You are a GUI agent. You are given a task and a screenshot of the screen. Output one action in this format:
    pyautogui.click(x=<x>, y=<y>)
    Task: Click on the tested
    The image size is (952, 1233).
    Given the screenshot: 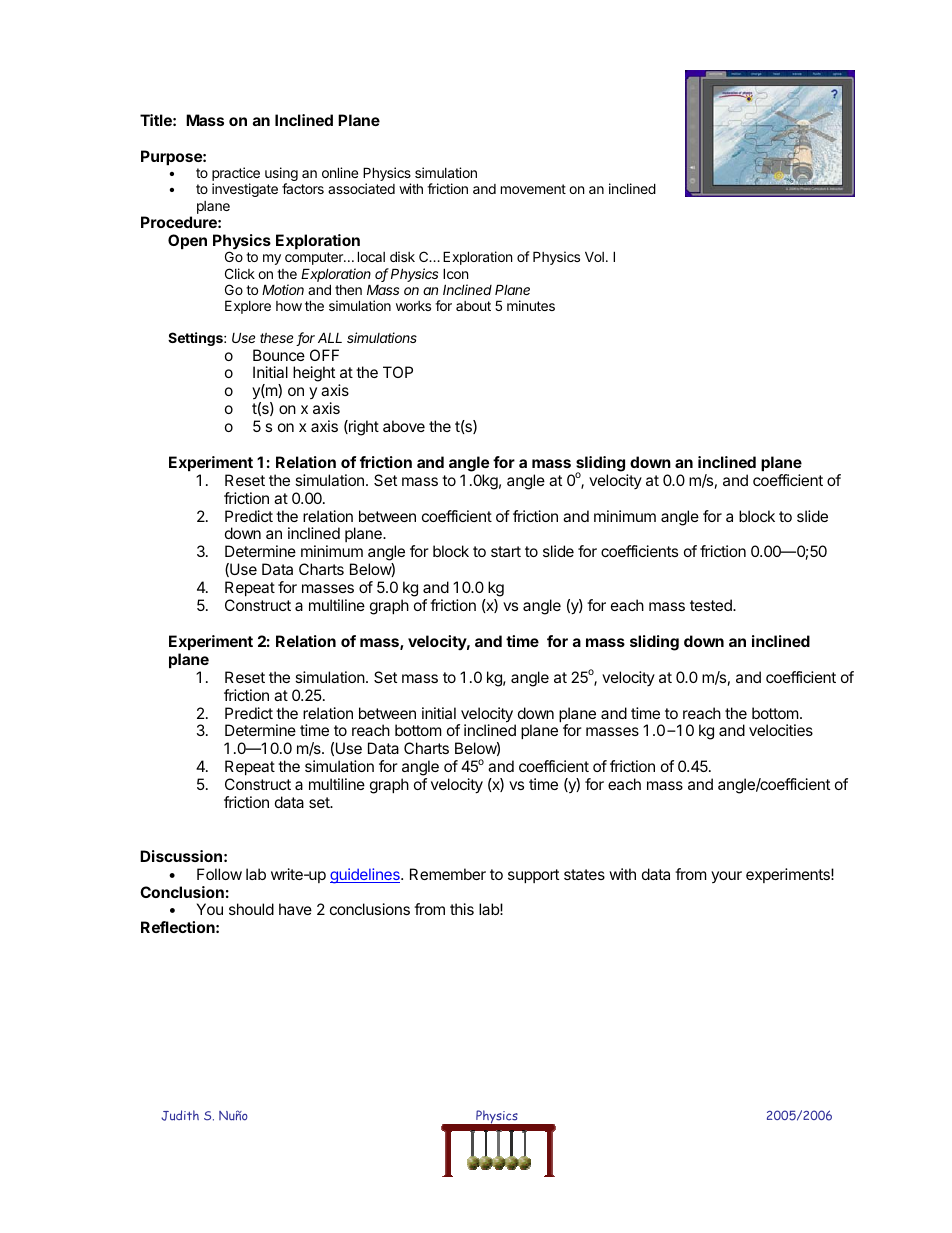 What is the action you would take?
    pyautogui.click(x=712, y=605)
